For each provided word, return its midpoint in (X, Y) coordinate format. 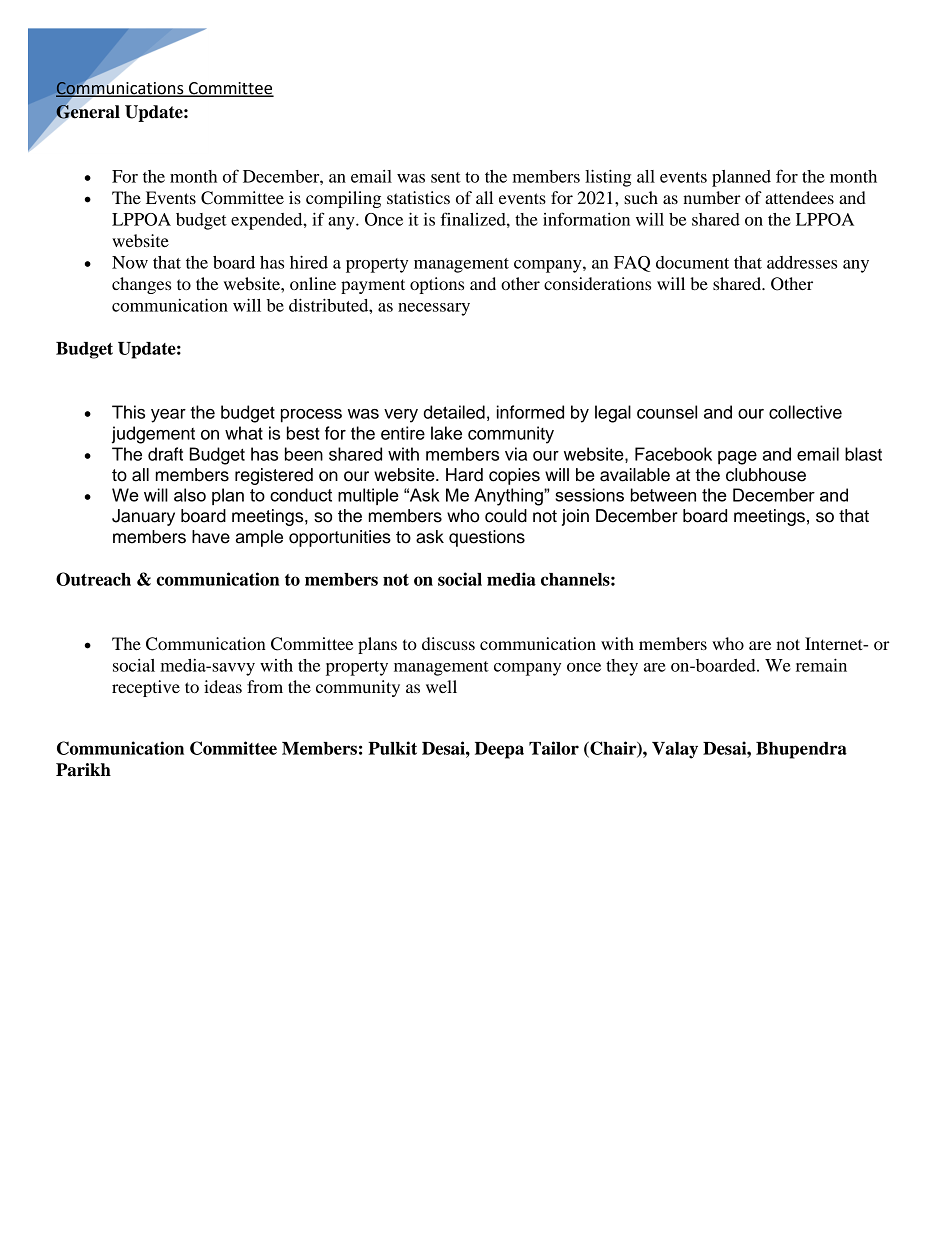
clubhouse (766, 475)
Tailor (554, 748)
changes (141, 285)
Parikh (83, 770)
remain (821, 665)
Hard (464, 475)
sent (446, 177)
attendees (799, 197)
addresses (802, 262)
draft (165, 454)
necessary (434, 309)
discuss (448, 643)
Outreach (93, 579)
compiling (343, 199)
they (622, 667)
